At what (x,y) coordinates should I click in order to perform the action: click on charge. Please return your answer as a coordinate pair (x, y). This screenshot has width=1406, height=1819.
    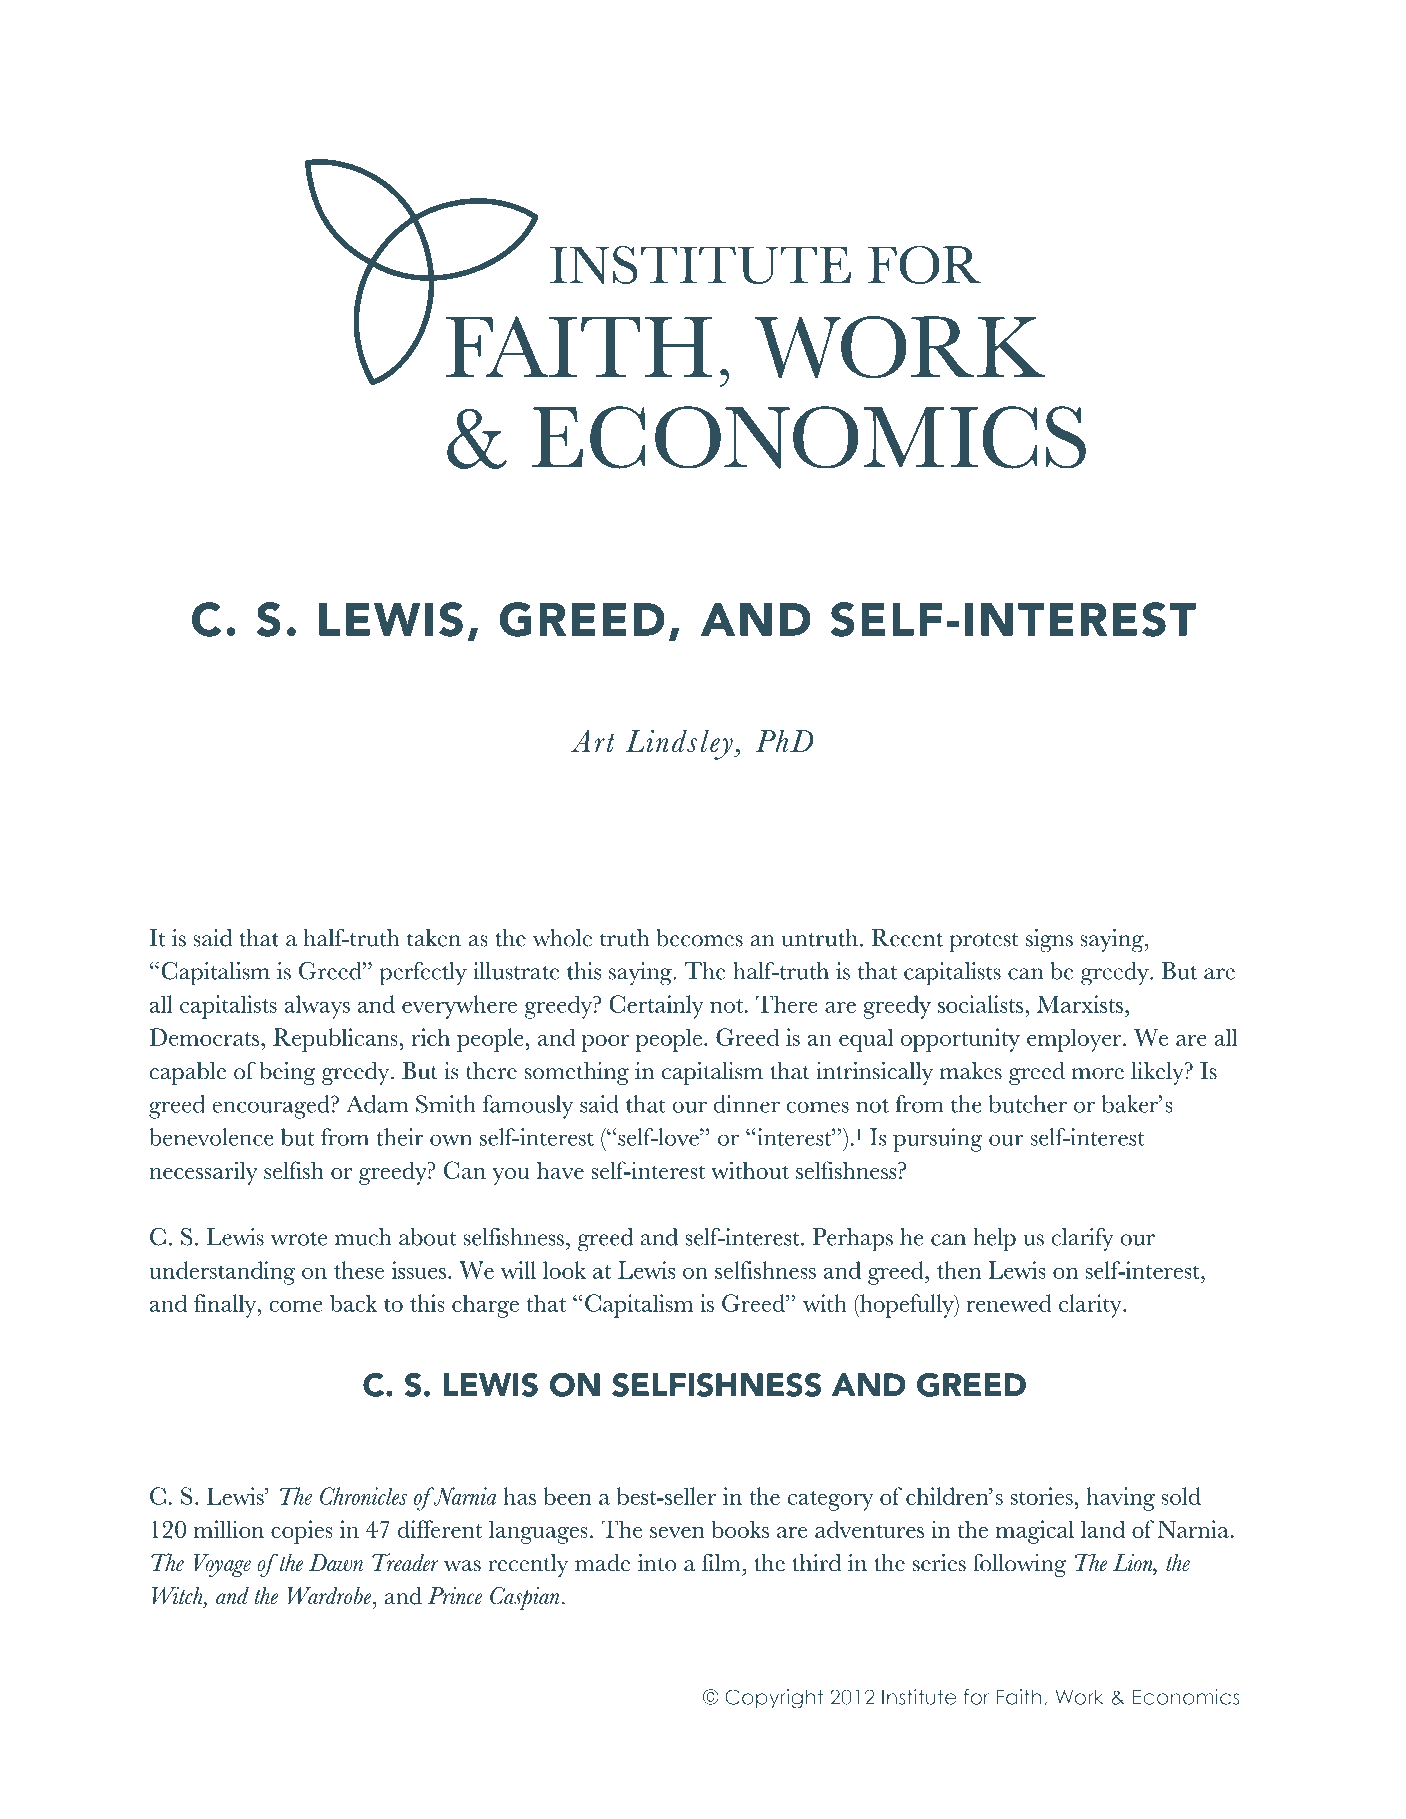
    Looking at the image, I should click on (485, 1306).
